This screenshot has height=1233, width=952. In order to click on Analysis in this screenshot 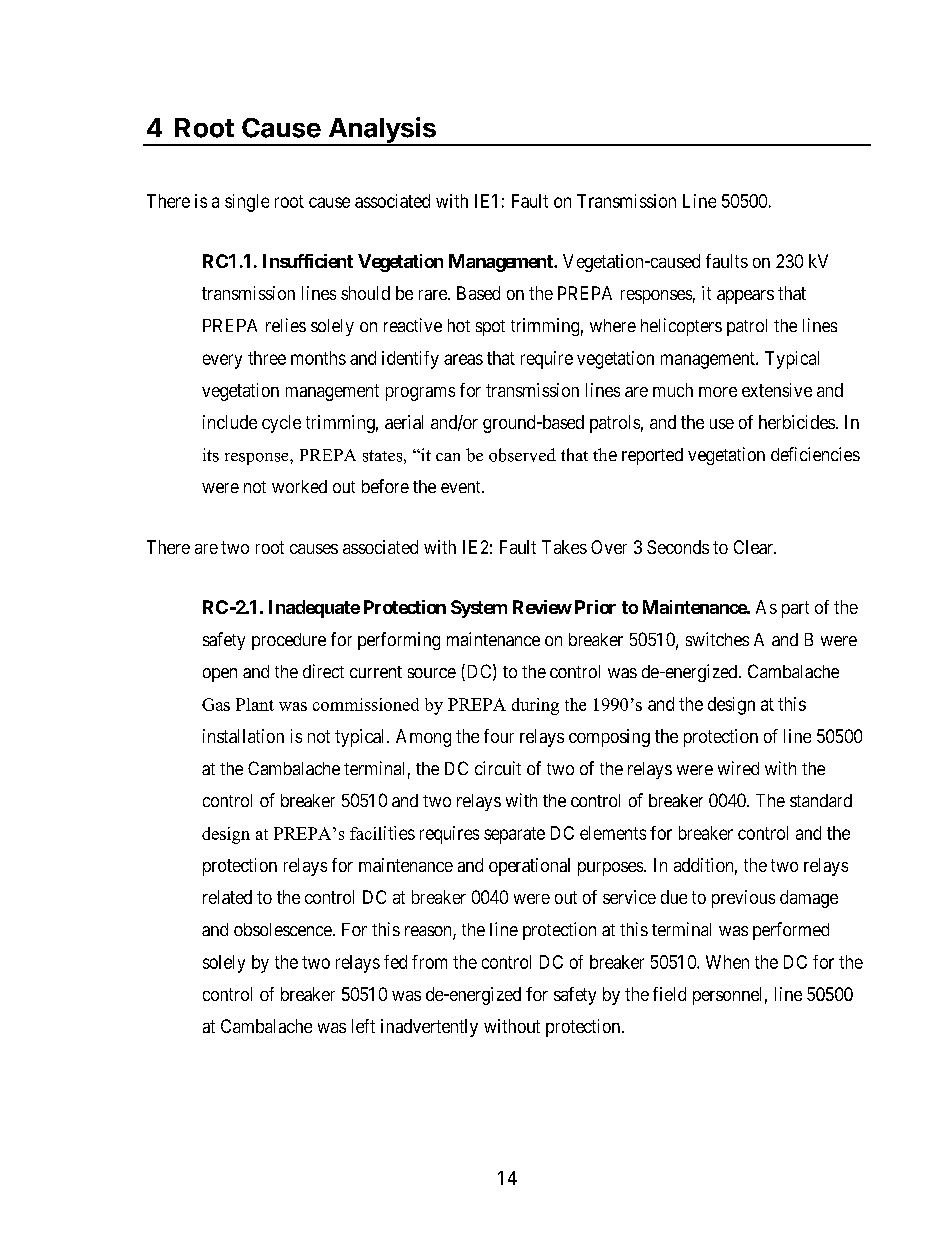, I will do `click(382, 131)`.
